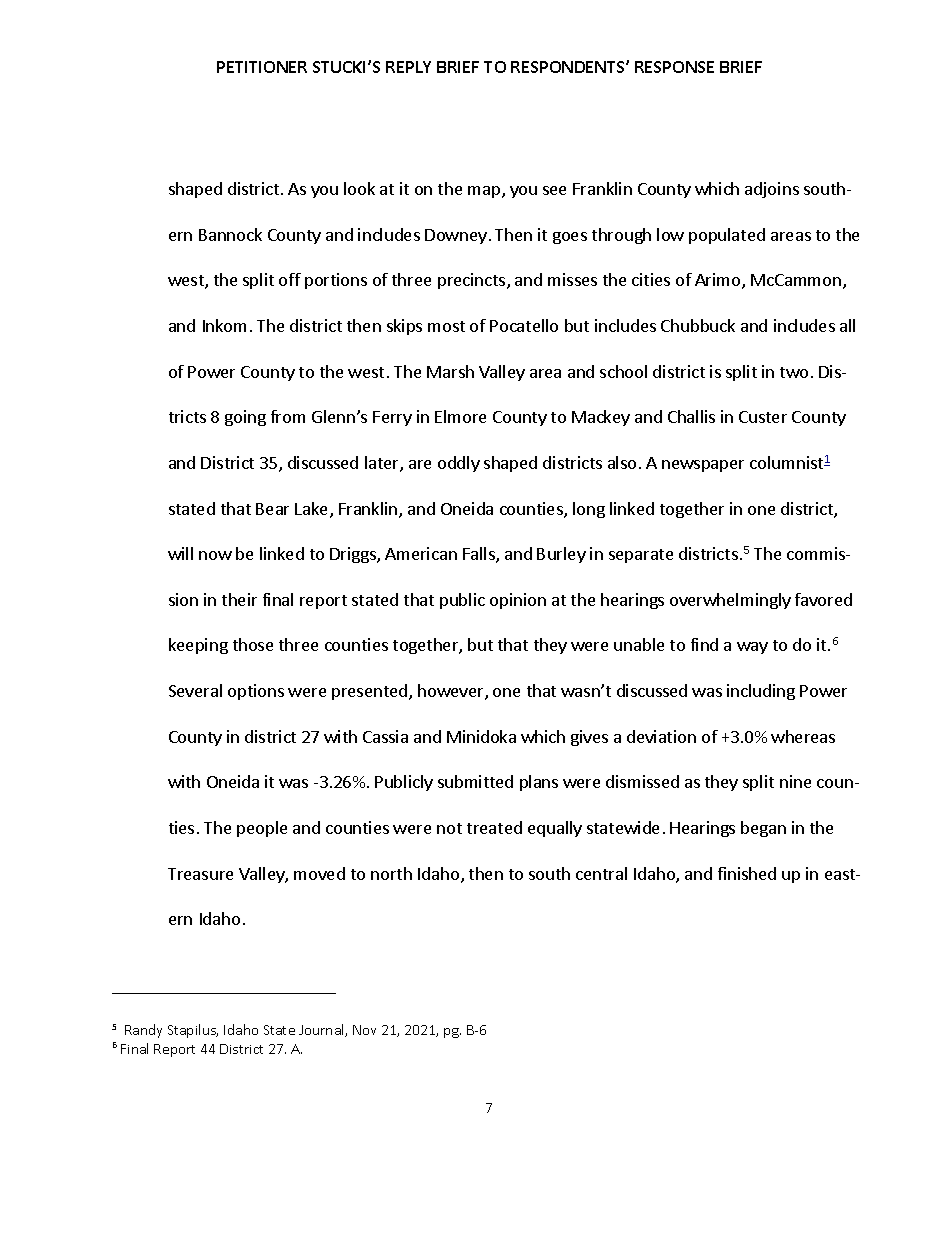 The height and width of the page is (1233, 952). Describe the element at coordinates (763, 417) in the page. I see `Custer` at that location.
